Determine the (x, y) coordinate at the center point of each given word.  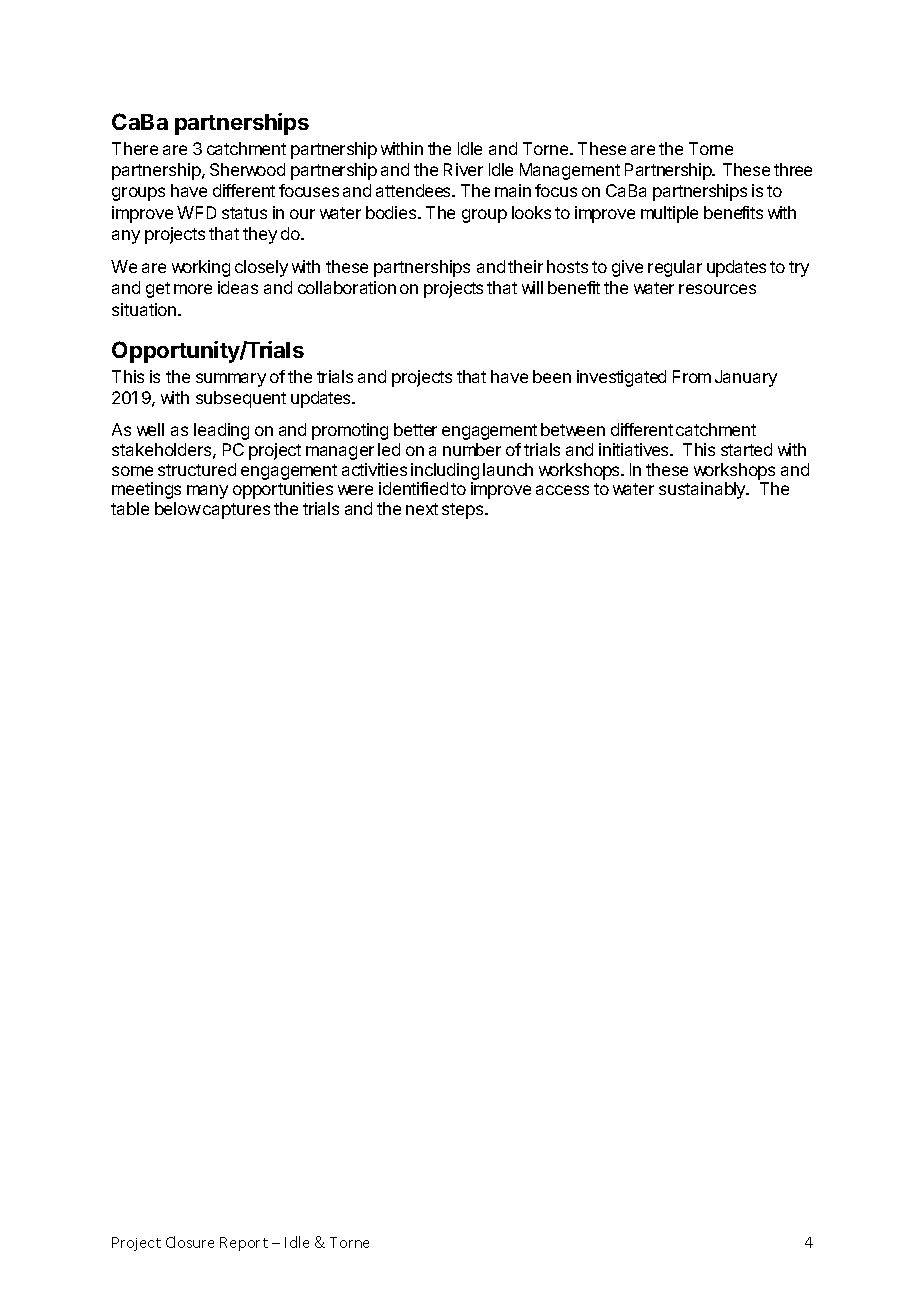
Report (244, 1244)
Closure (190, 1242)
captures (236, 511)
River (463, 169)
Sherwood (247, 169)
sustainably (703, 490)
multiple (669, 214)
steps (464, 511)
